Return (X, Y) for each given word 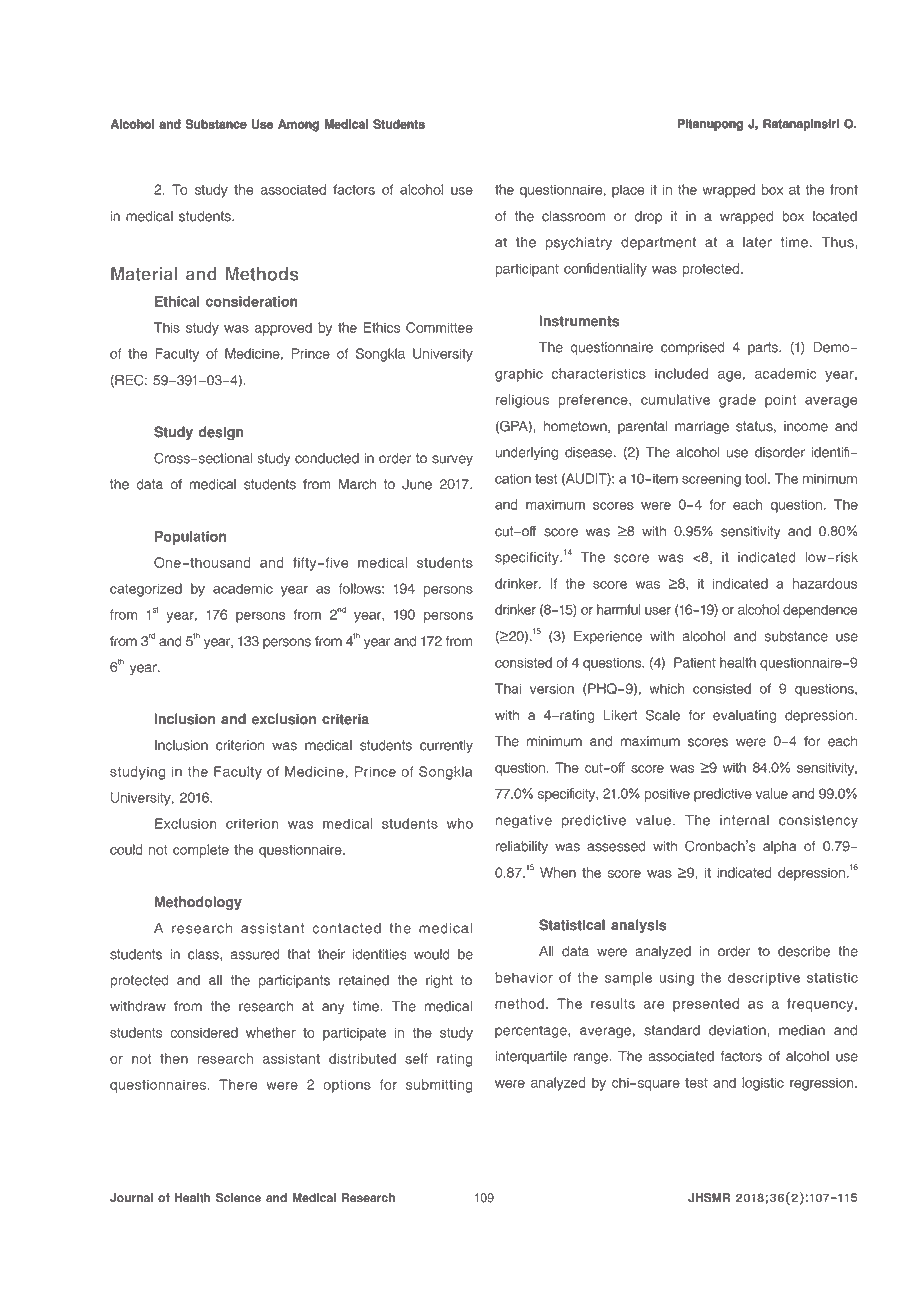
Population (190, 538)
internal (744, 820)
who (460, 823)
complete (201, 851)
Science (238, 1198)
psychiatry (579, 243)
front (844, 189)
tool (757, 478)
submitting (439, 1086)
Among (298, 125)
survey (452, 460)
